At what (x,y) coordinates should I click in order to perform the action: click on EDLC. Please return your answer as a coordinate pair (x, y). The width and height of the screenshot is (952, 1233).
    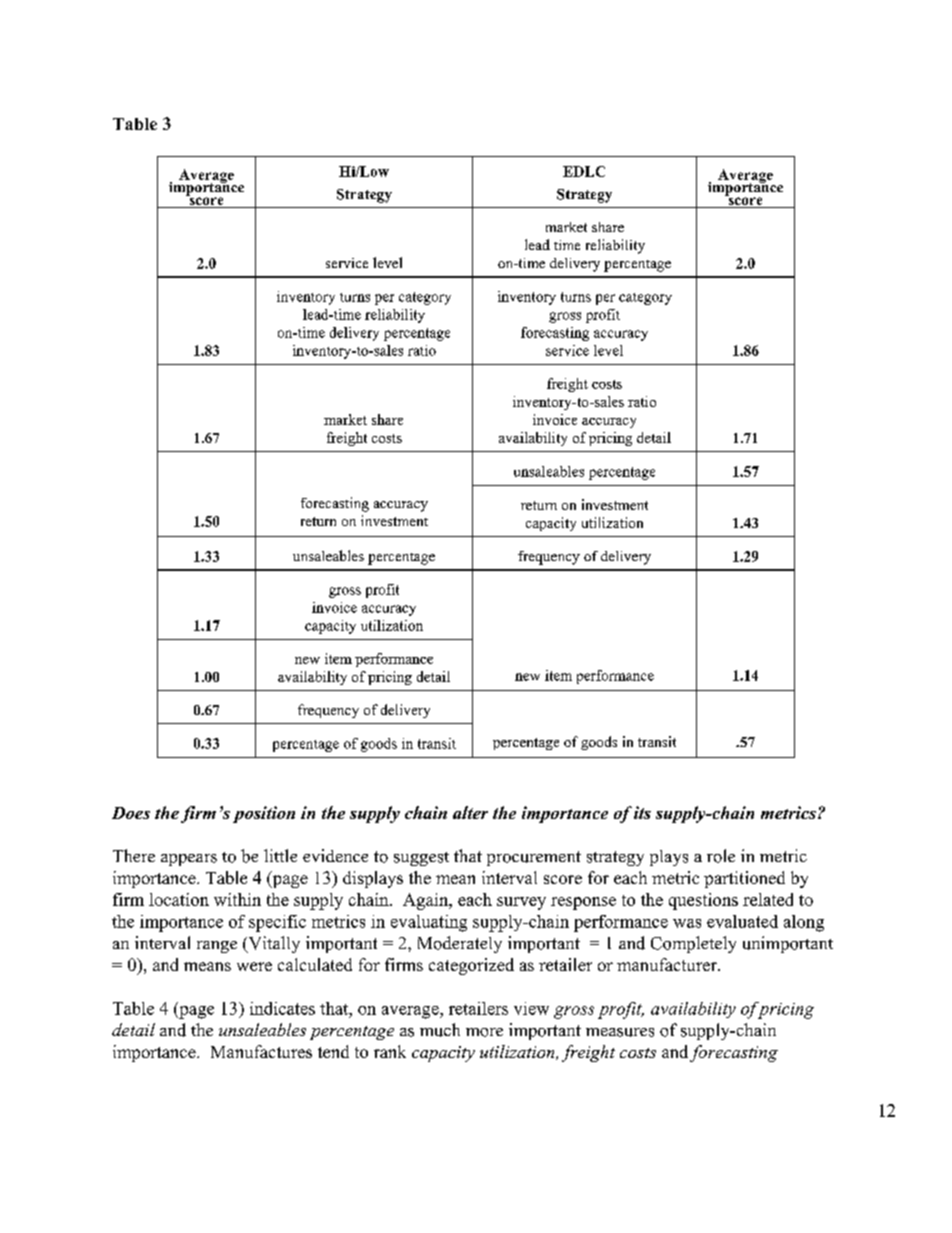
    Looking at the image, I should click on (584, 171).
